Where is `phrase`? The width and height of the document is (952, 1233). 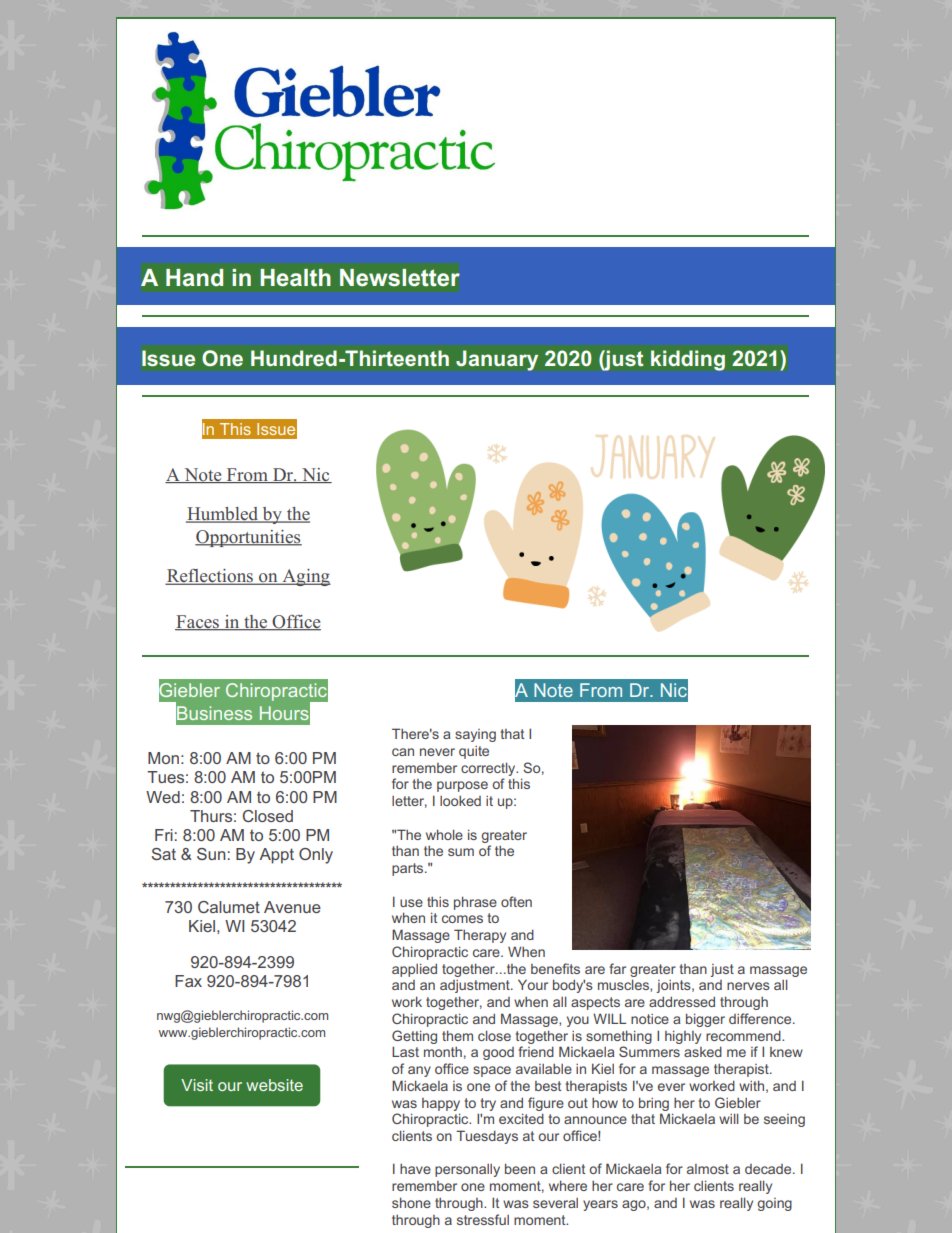
phrase is located at coordinates (475, 903).
